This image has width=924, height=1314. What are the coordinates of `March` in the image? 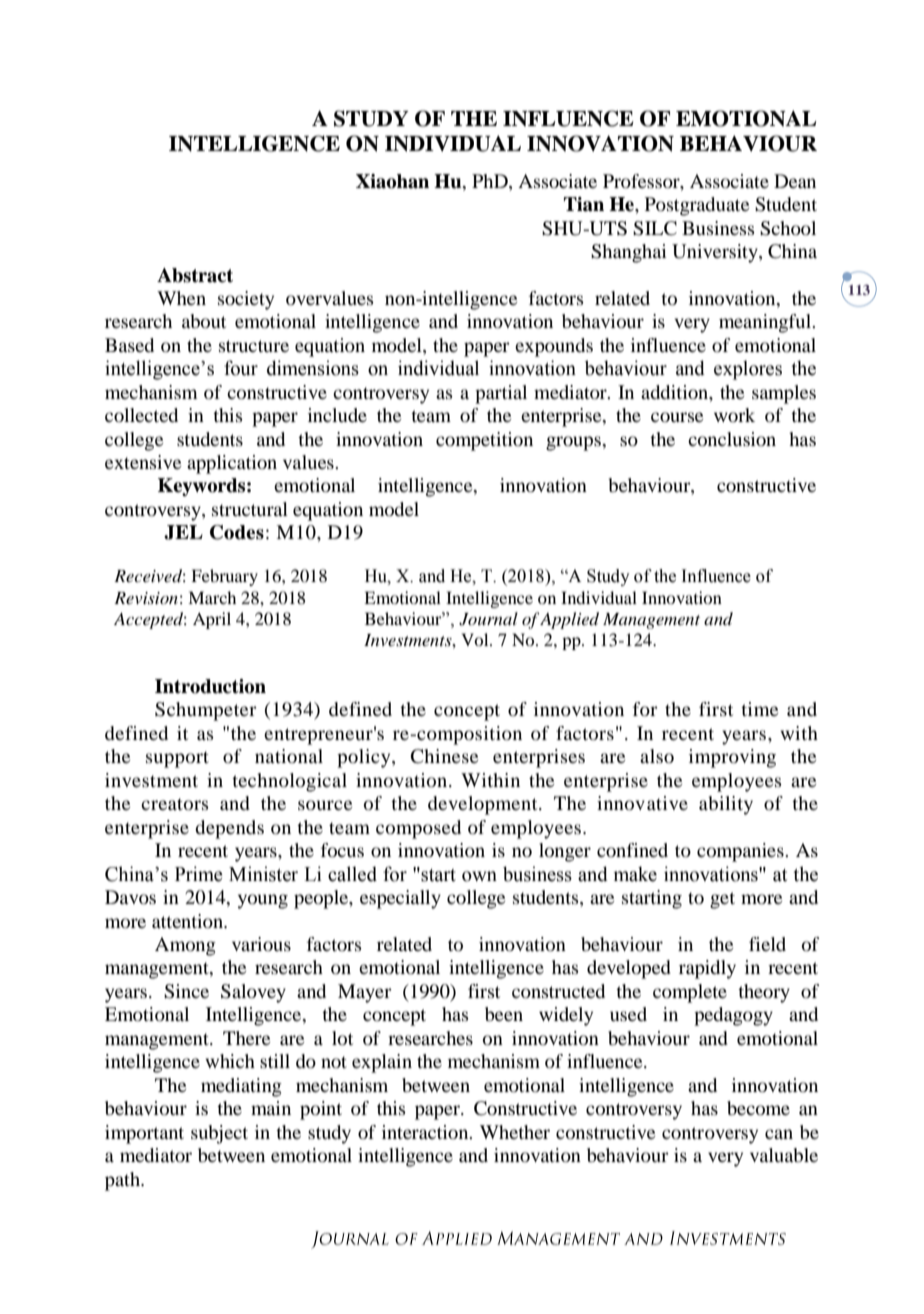 It's located at (212, 597).
